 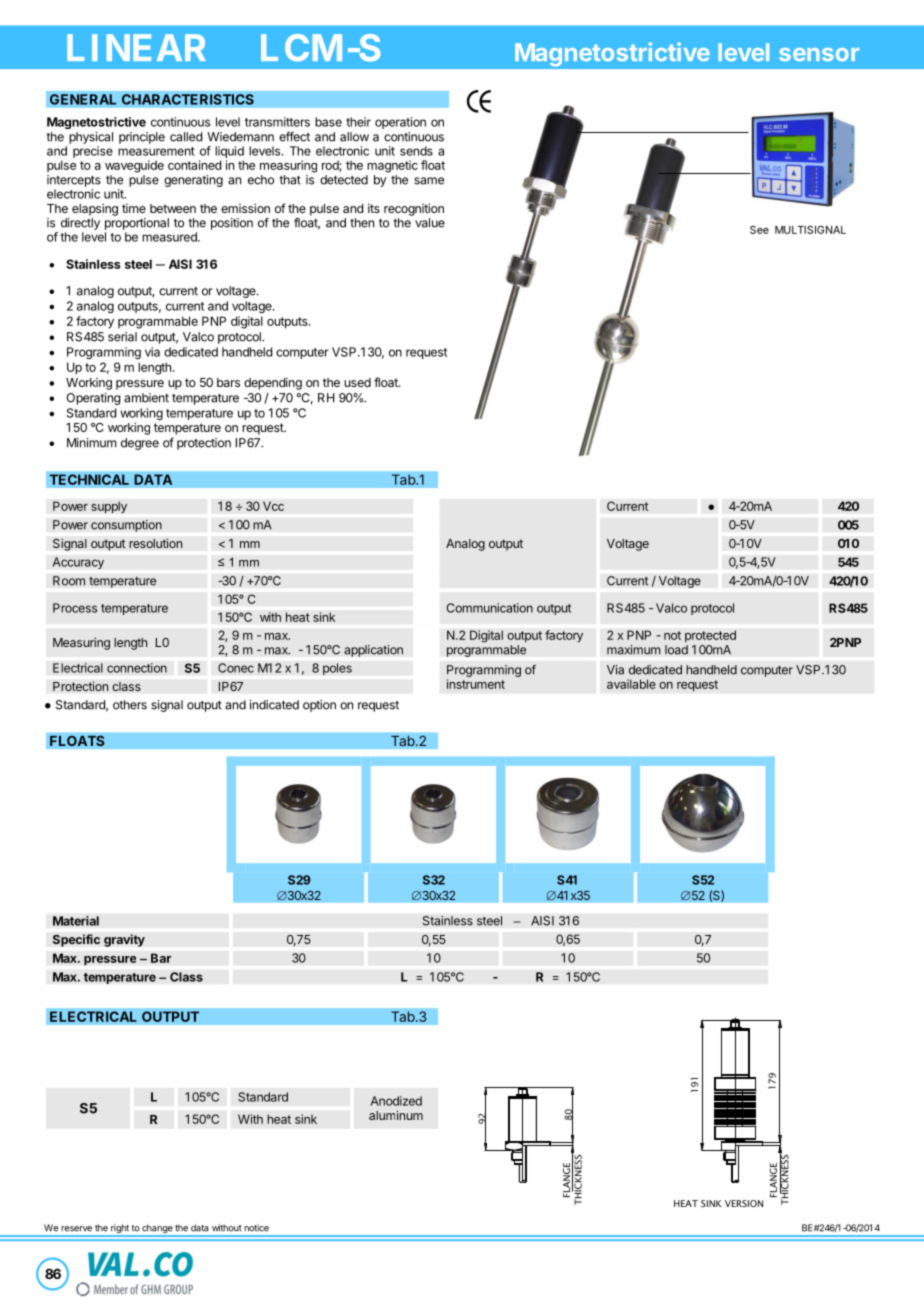 What do you see at coordinates (137, 668) in the screenshot?
I see `connection` at bounding box center [137, 668].
